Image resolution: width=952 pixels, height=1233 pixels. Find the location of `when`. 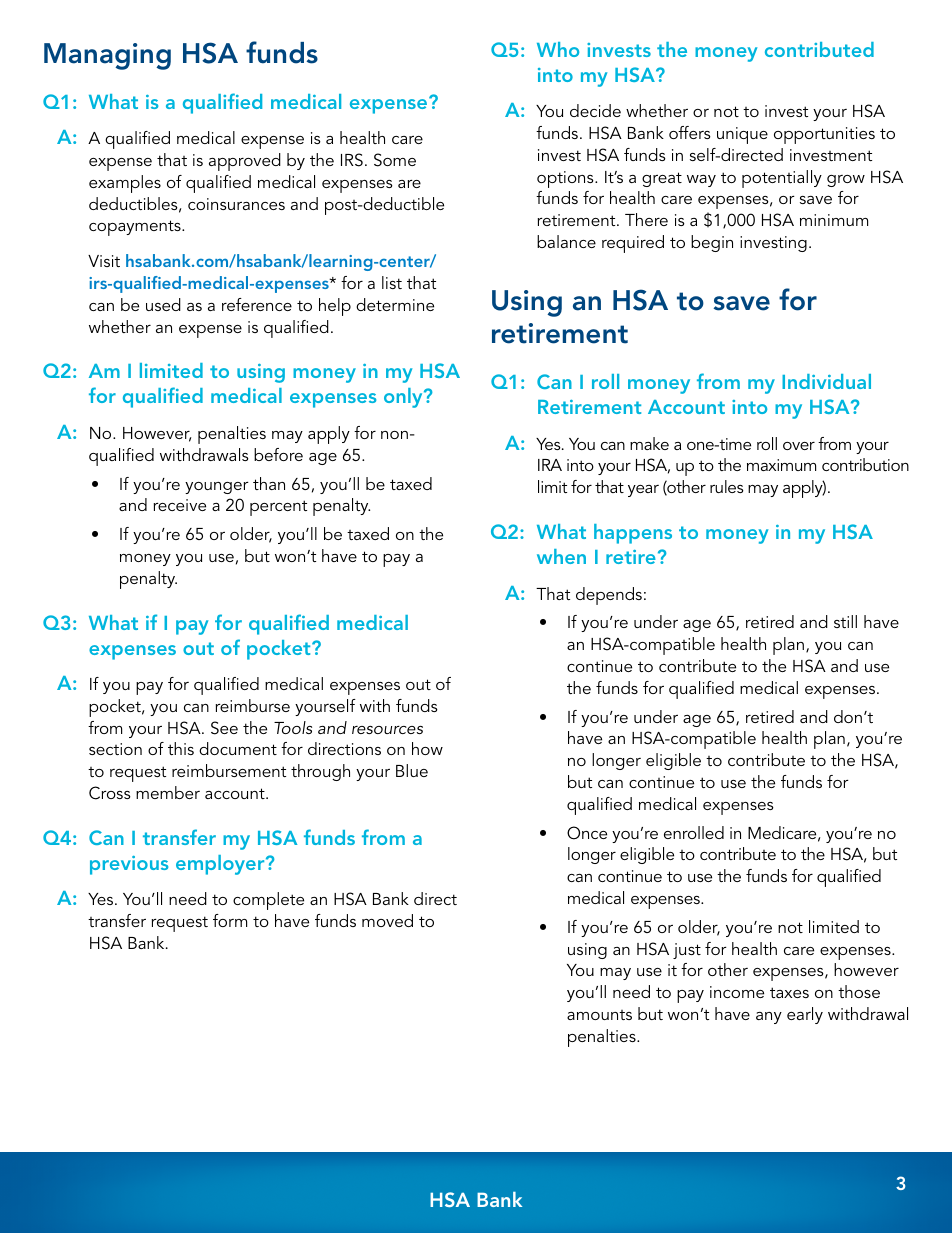

when is located at coordinates (561, 556).
